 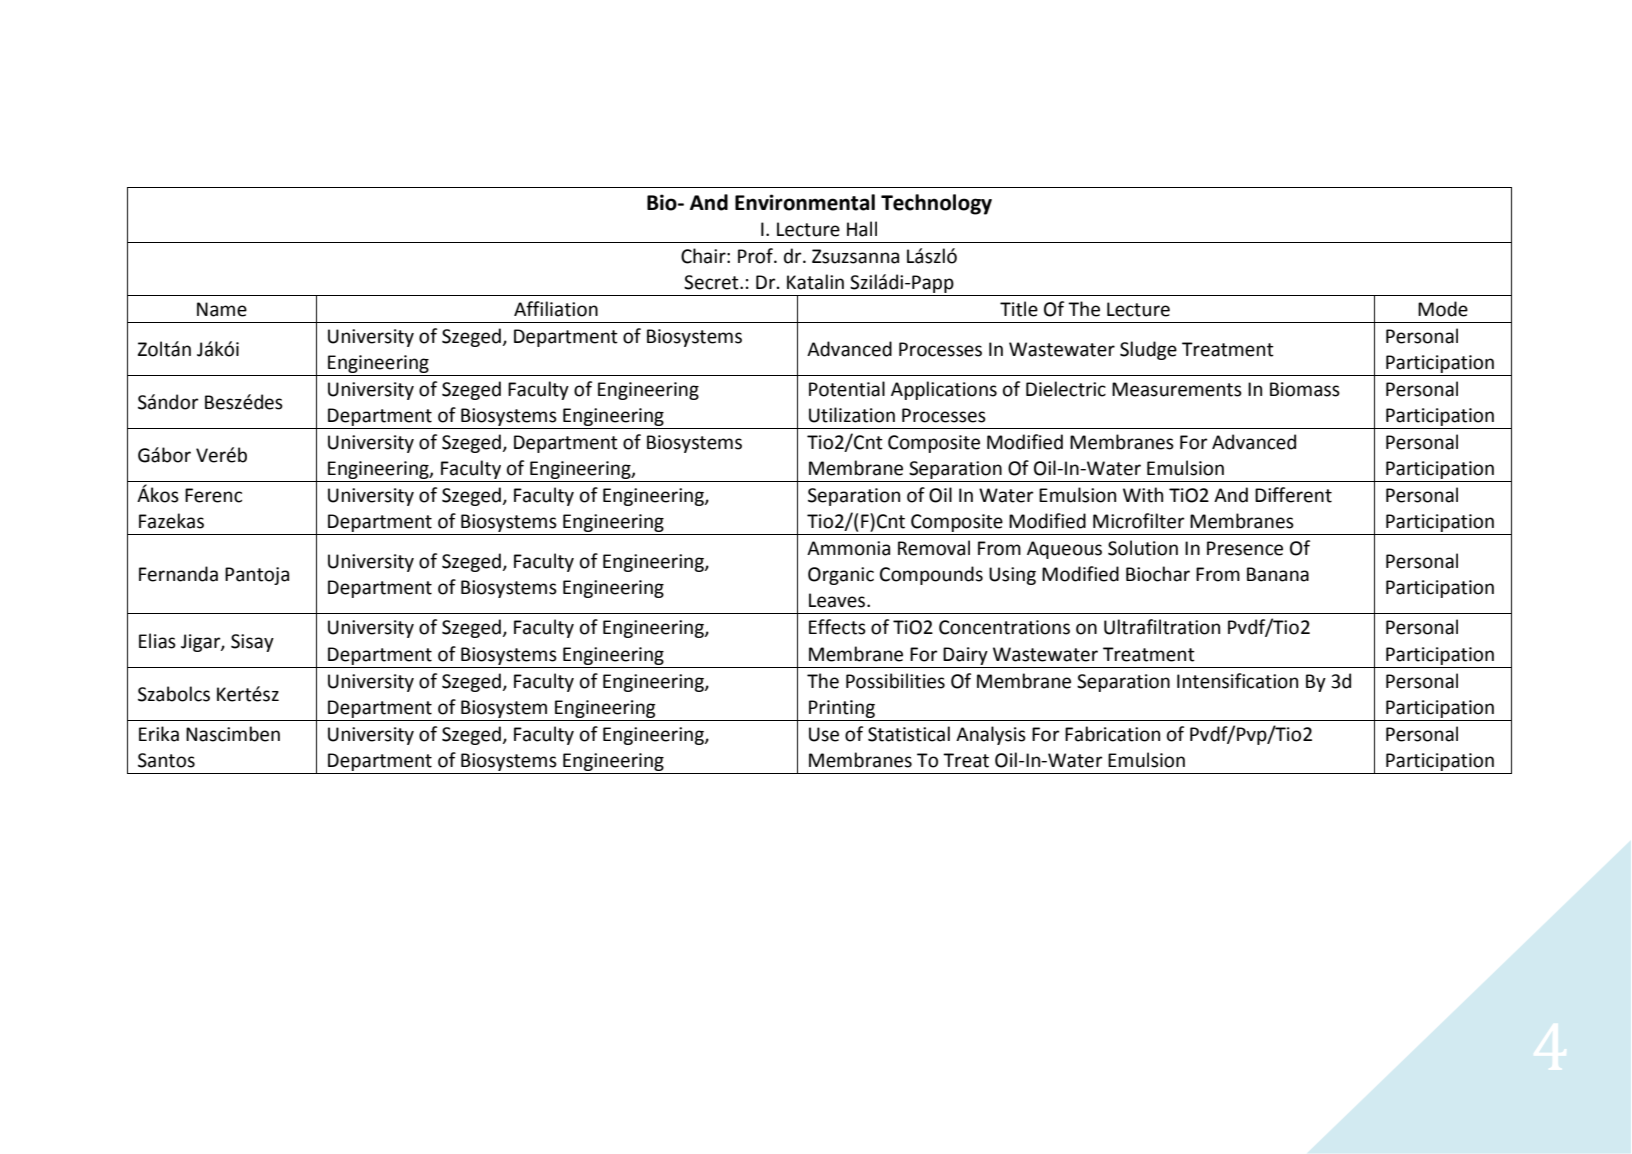 I want to click on Fabrication, so click(x=1112, y=734).
